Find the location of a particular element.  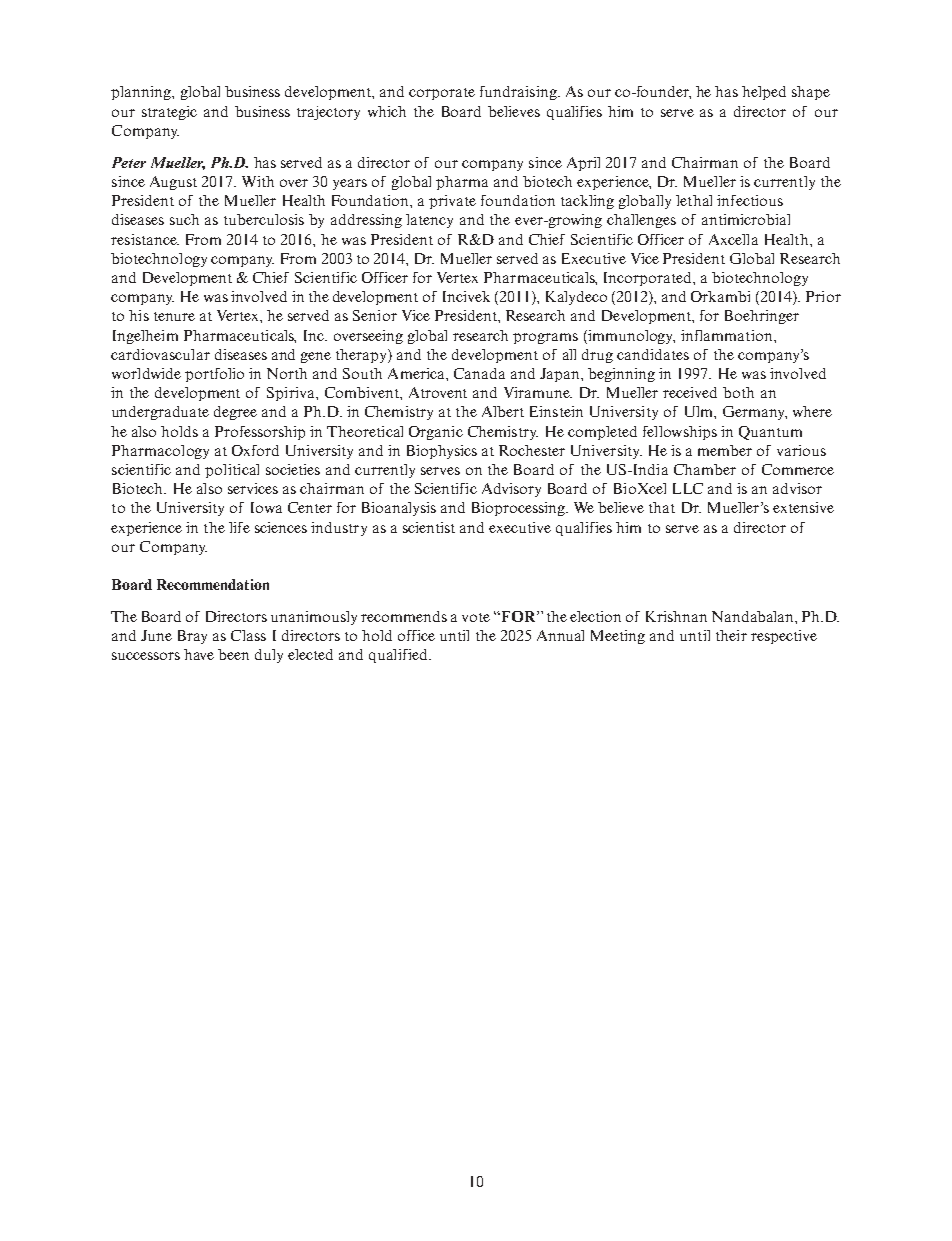

Canada is located at coordinates (479, 373).
